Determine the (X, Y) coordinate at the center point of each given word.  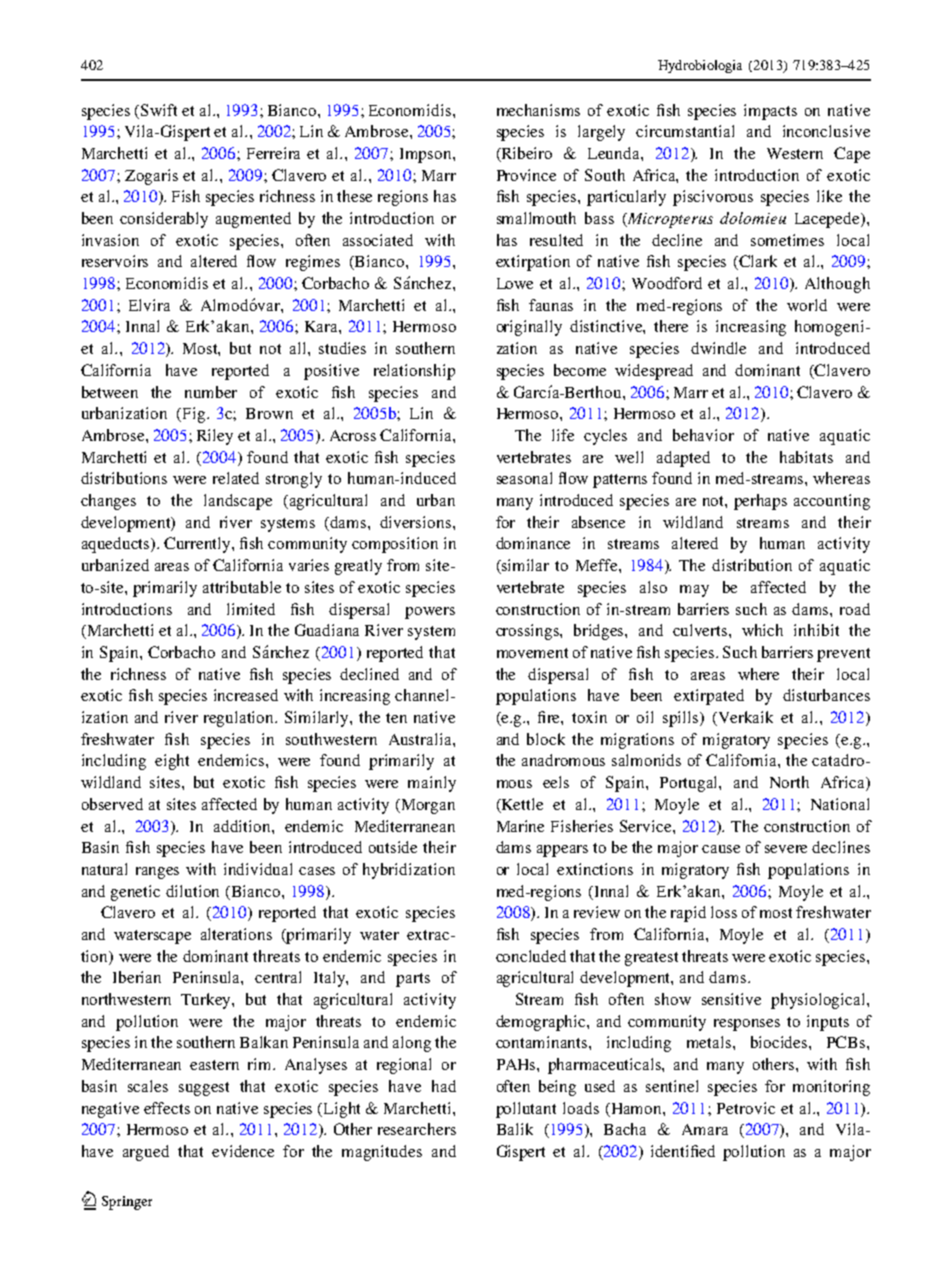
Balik (515, 1129)
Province (526, 175)
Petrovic (746, 1108)
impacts (770, 112)
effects (167, 1108)
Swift (159, 110)
